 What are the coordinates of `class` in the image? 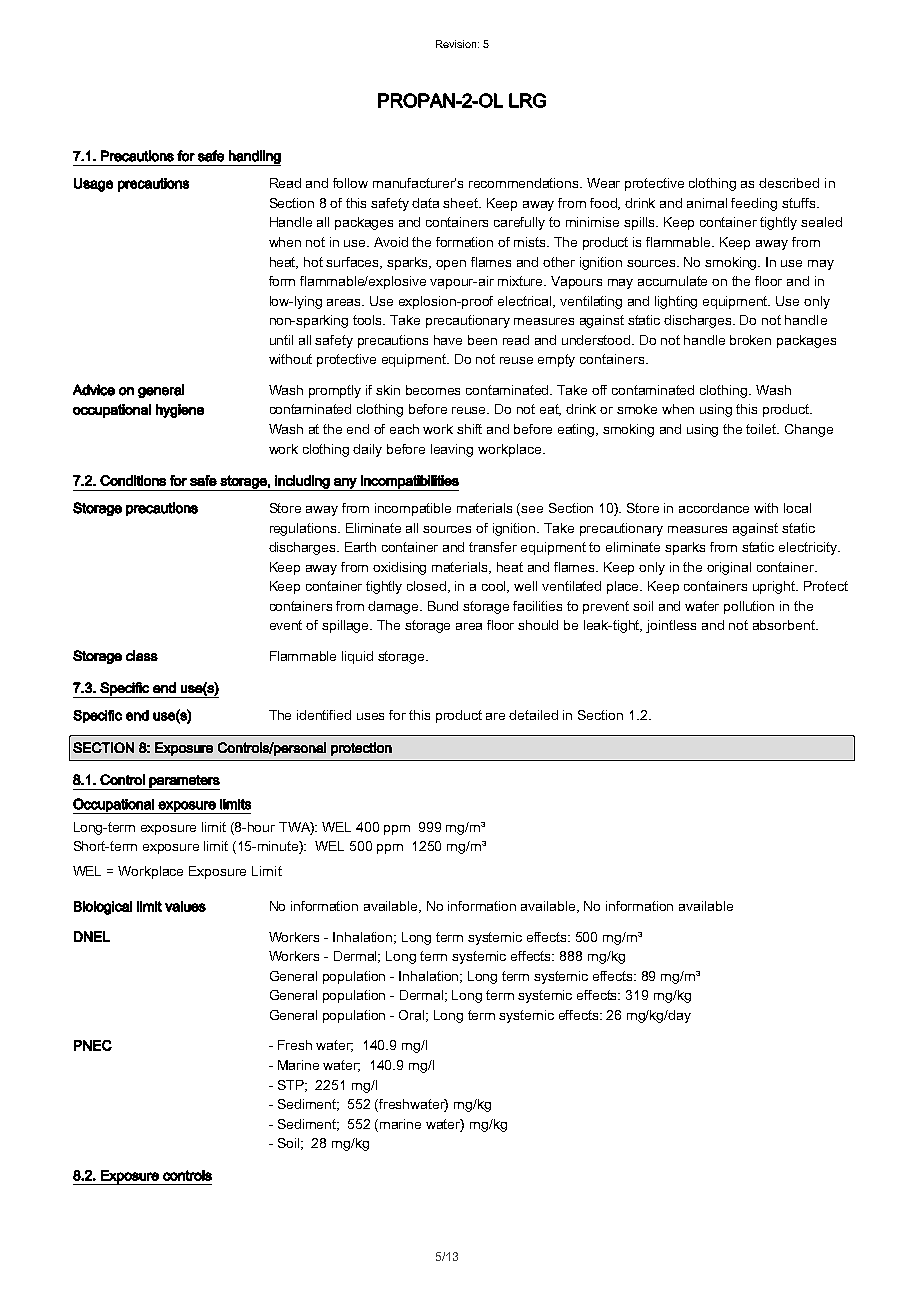 It's located at (142, 655).
